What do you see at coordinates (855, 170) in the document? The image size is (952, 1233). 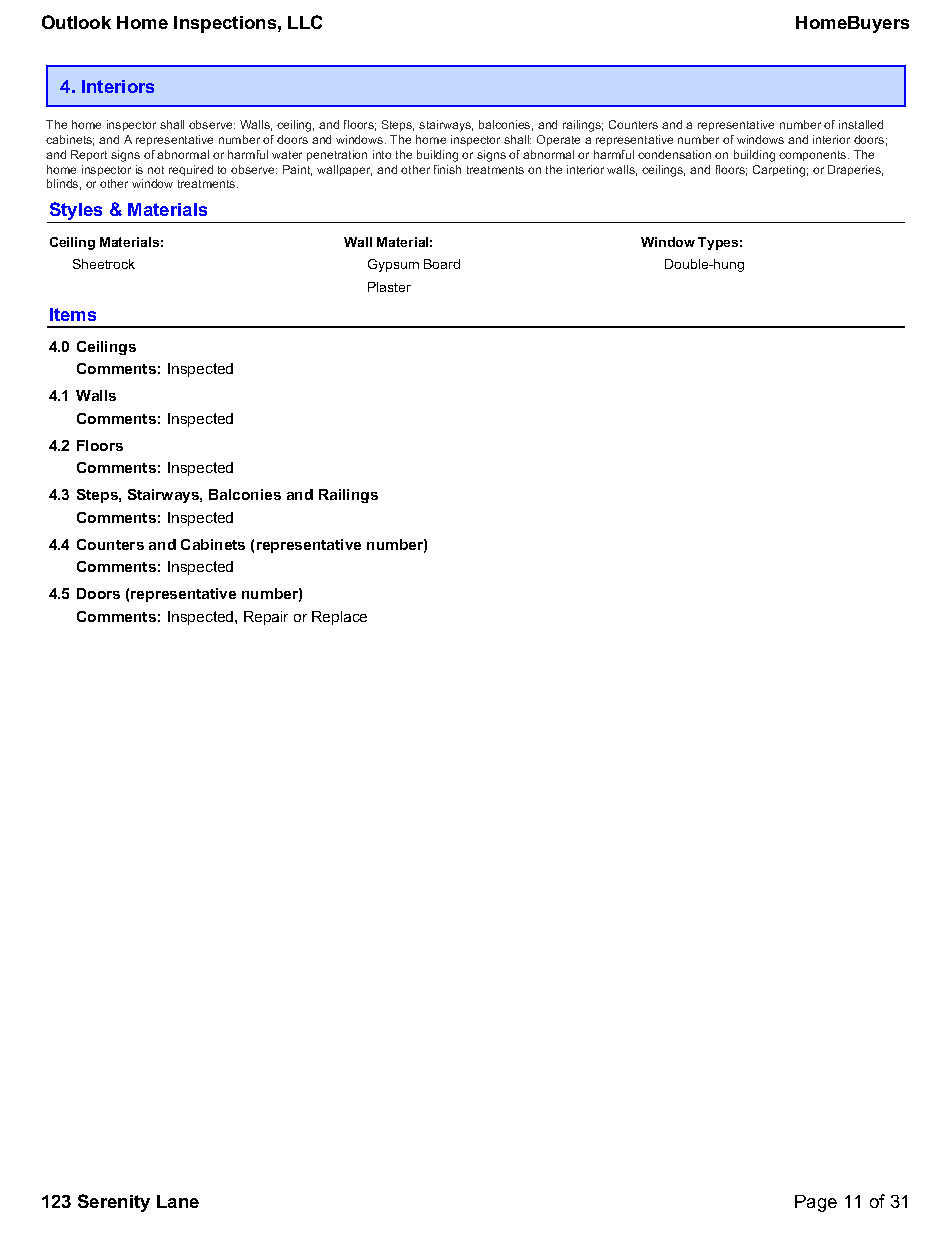 I see `Draperies` at bounding box center [855, 170].
